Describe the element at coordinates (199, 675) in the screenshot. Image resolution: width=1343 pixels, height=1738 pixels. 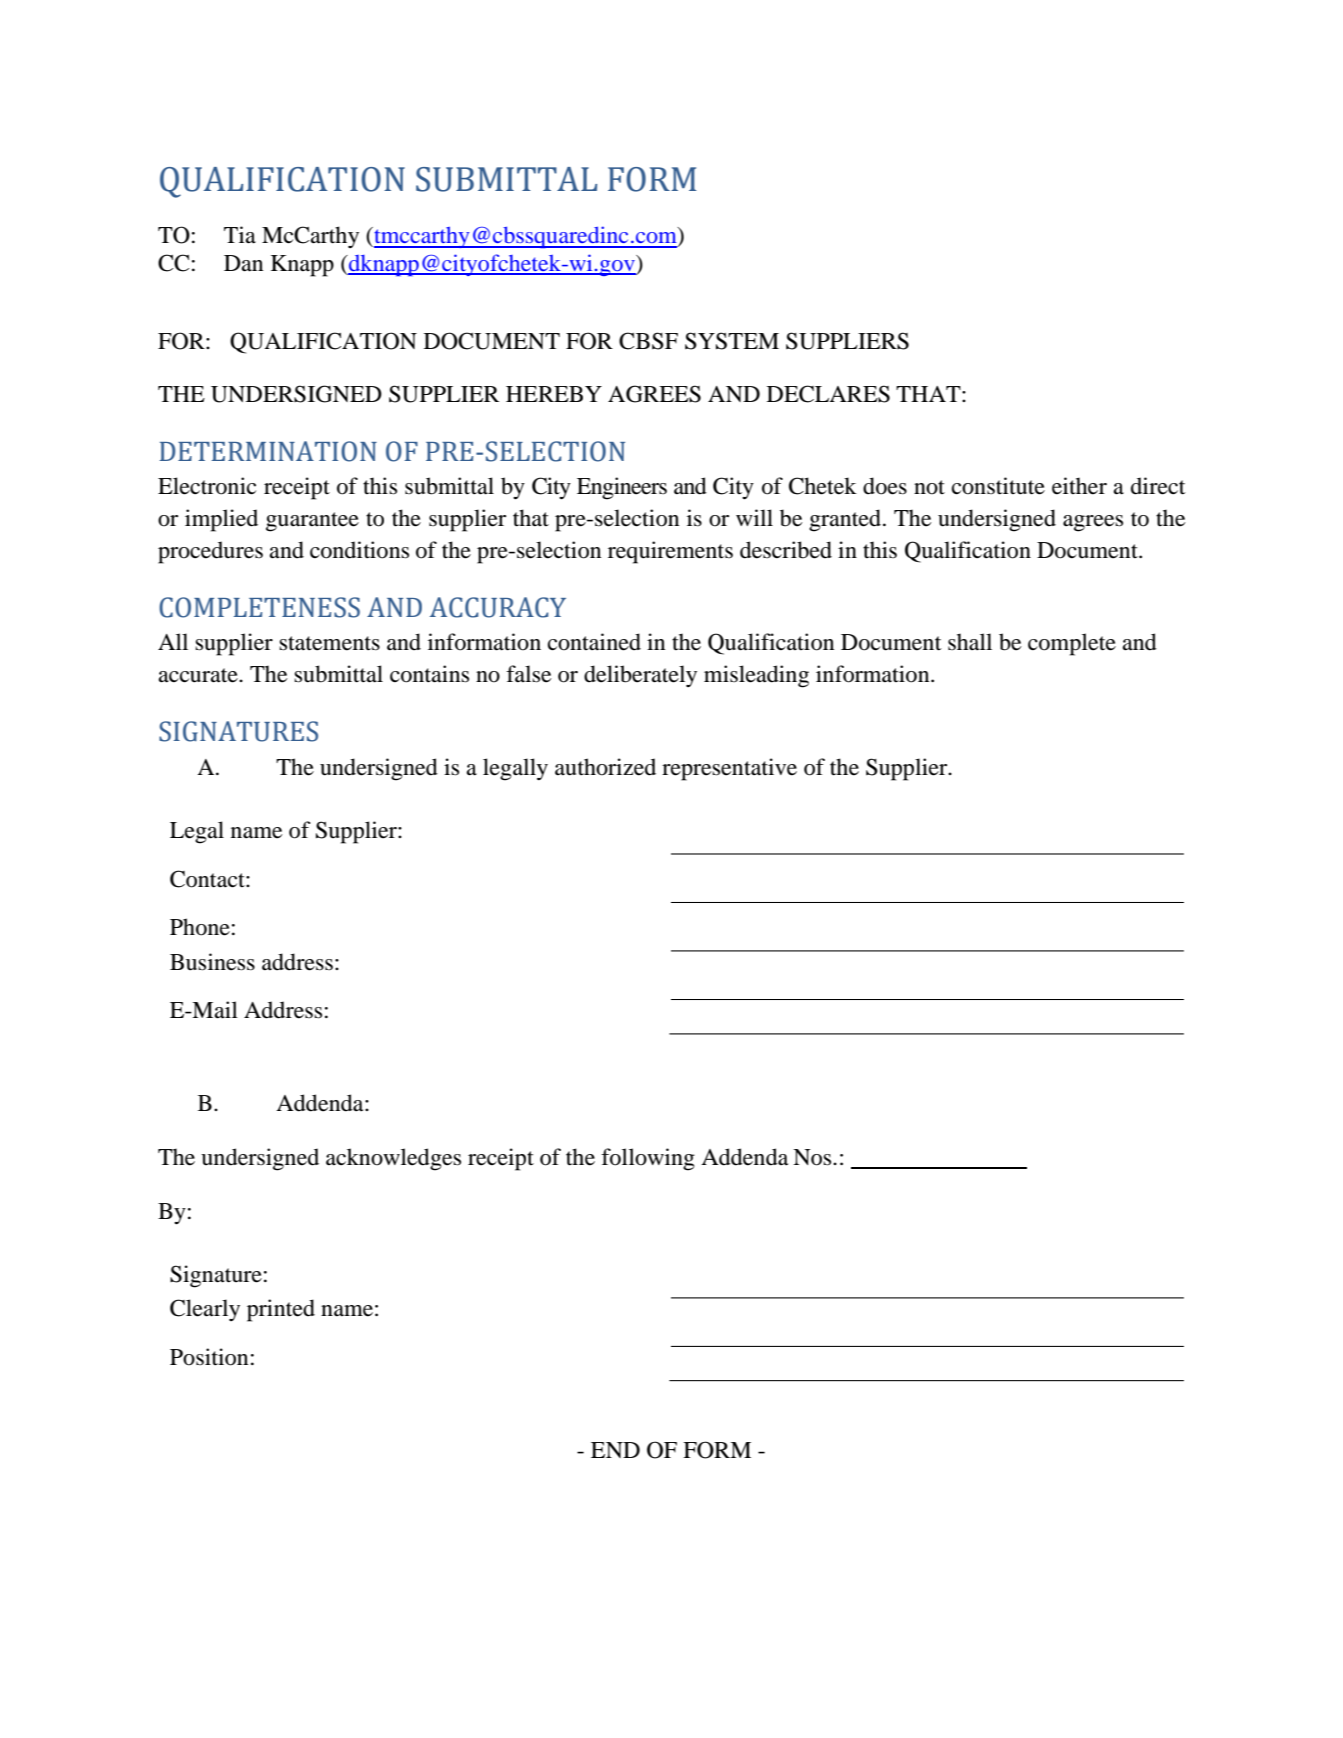
I see `accurate` at that location.
